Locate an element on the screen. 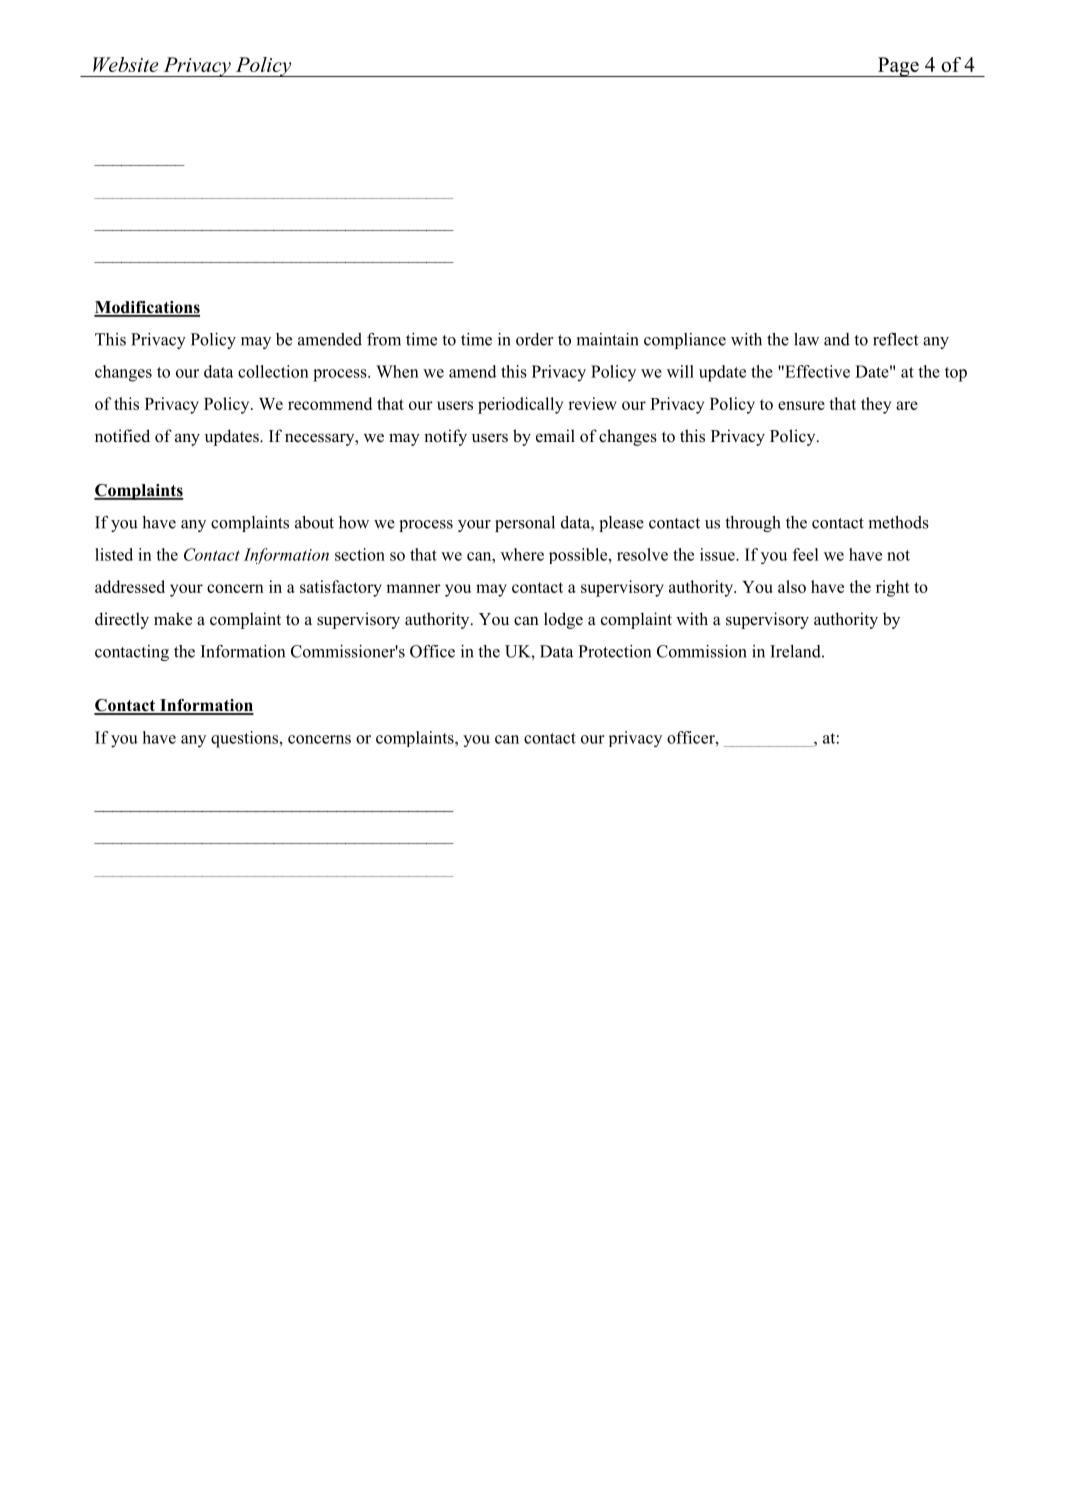  reflect is located at coordinates (895, 339).
